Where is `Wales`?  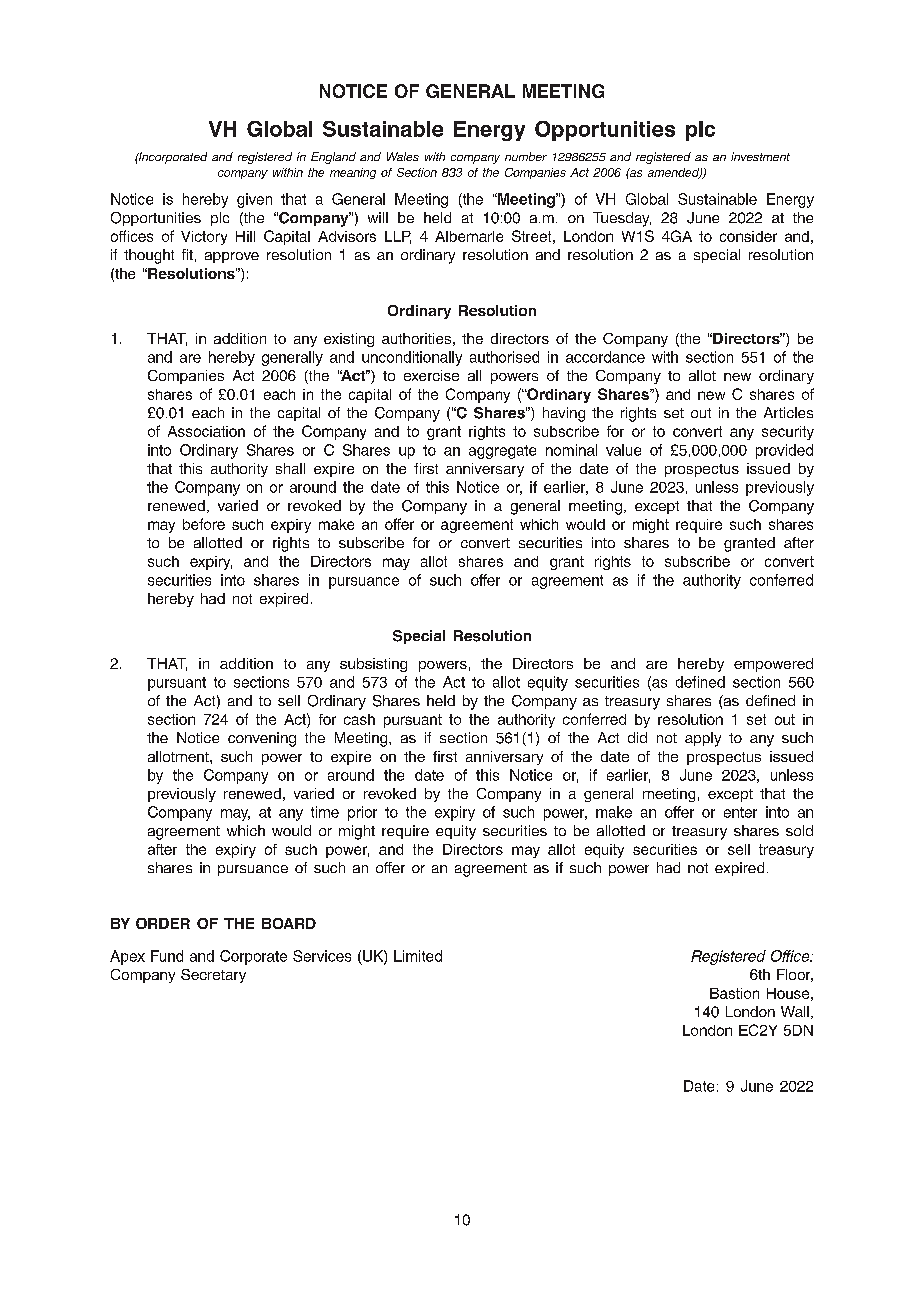 Wales is located at coordinates (403, 156).
